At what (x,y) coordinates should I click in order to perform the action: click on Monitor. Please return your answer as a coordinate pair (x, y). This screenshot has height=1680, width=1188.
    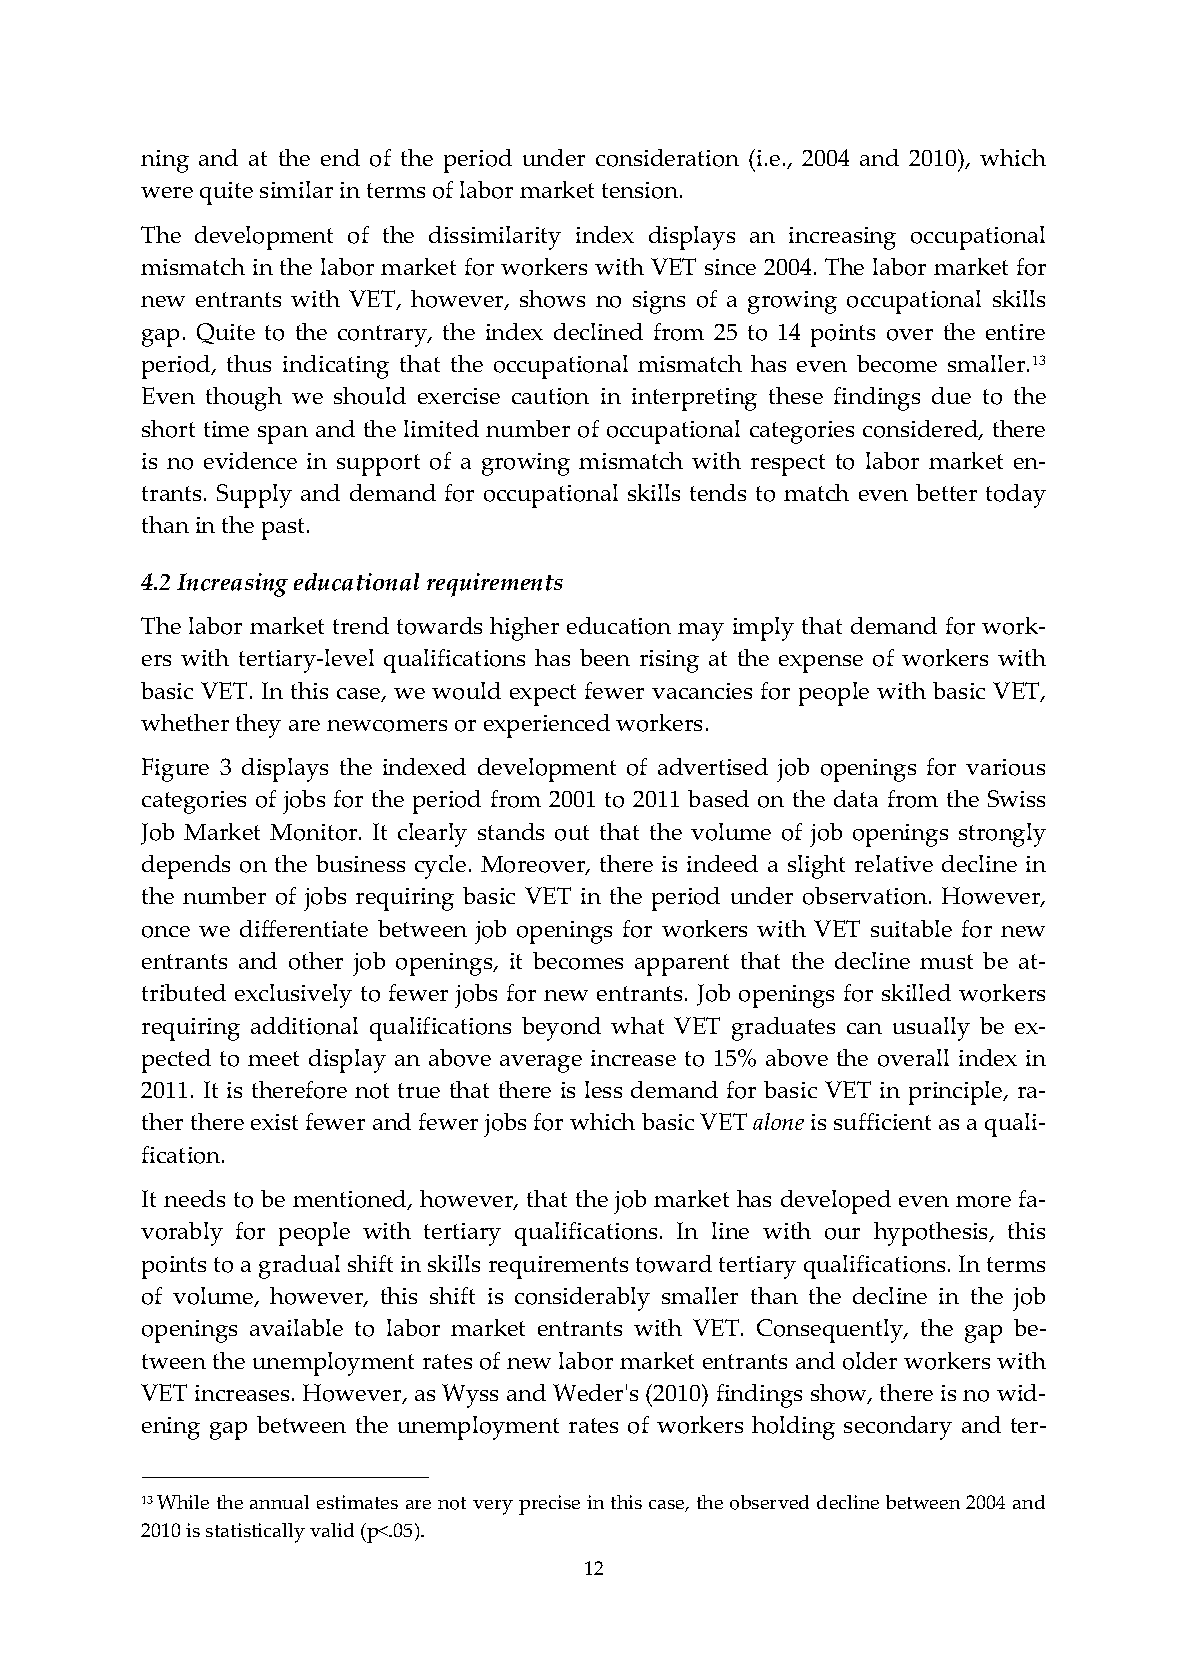
    Looking at the image, I should click on (315, 832).
